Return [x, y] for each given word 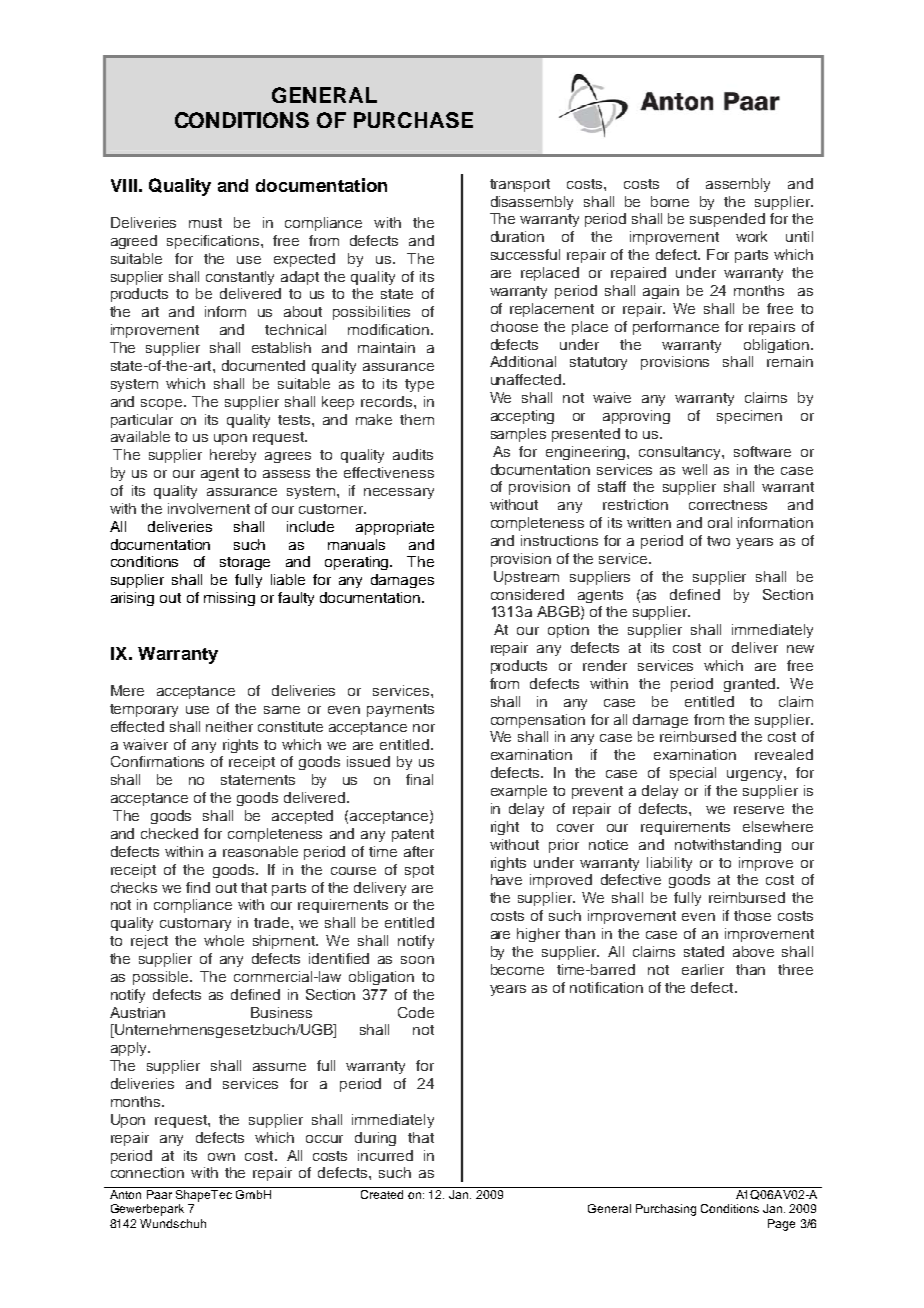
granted [751, 685]
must [205, 223]
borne [670, 201]
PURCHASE [413, 120]
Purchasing [666, 1210]
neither [229, 726]
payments [400, 710]
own [221, 1157]
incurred [385, 1155]
